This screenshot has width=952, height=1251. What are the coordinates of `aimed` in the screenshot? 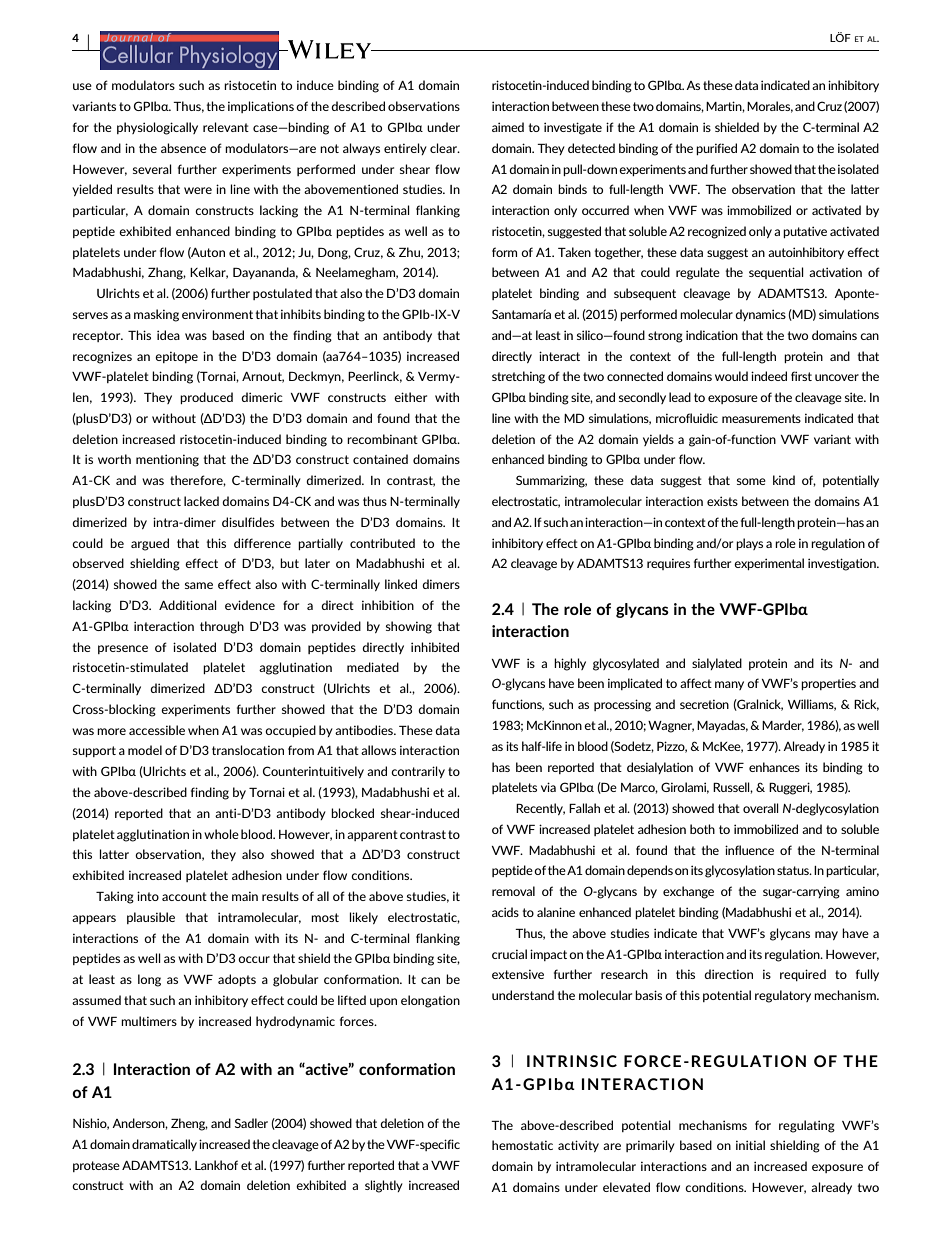 It's located at (508, 127).
